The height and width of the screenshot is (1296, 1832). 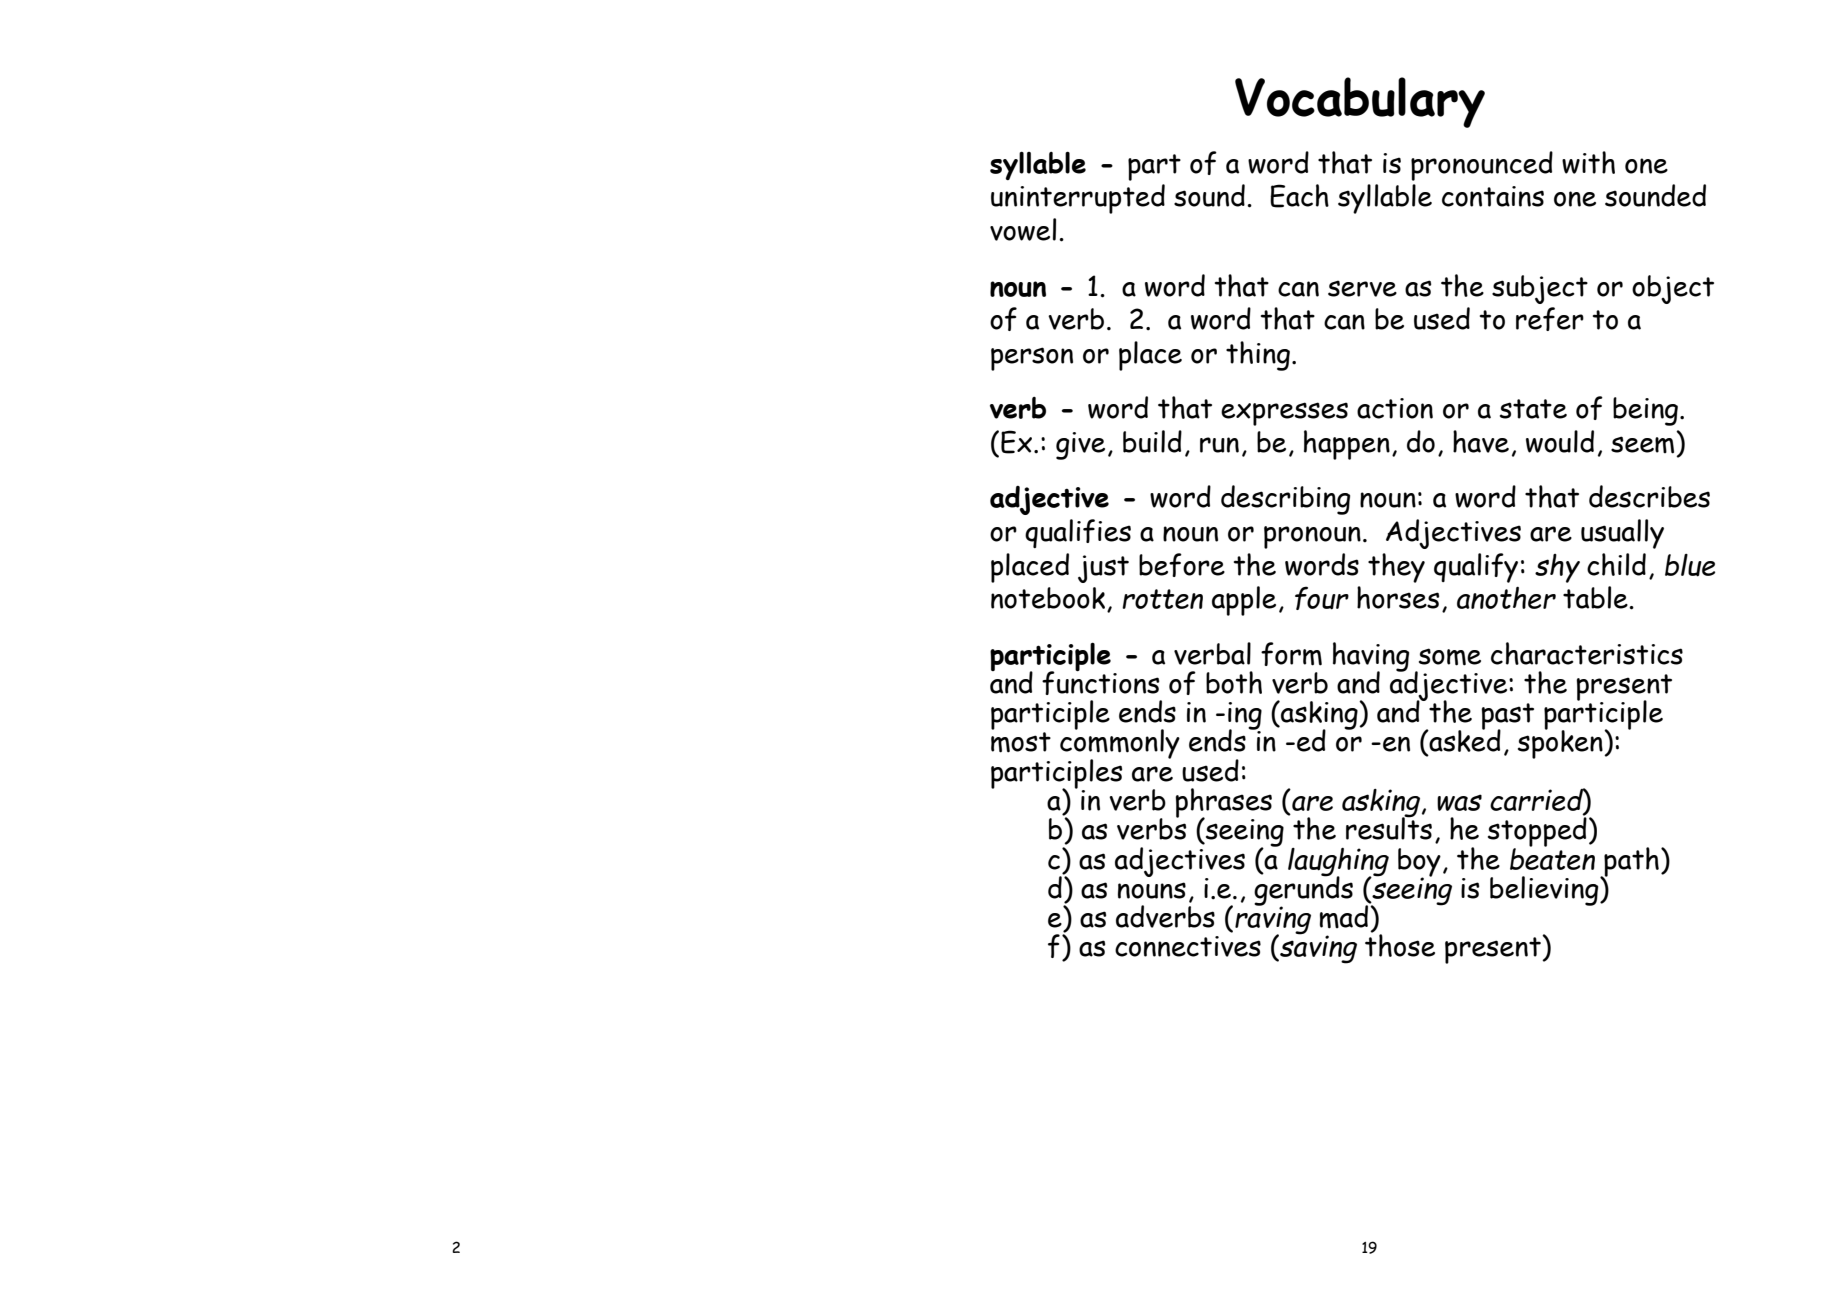 I want to click on spoken, so click(x=1561, y=743).
